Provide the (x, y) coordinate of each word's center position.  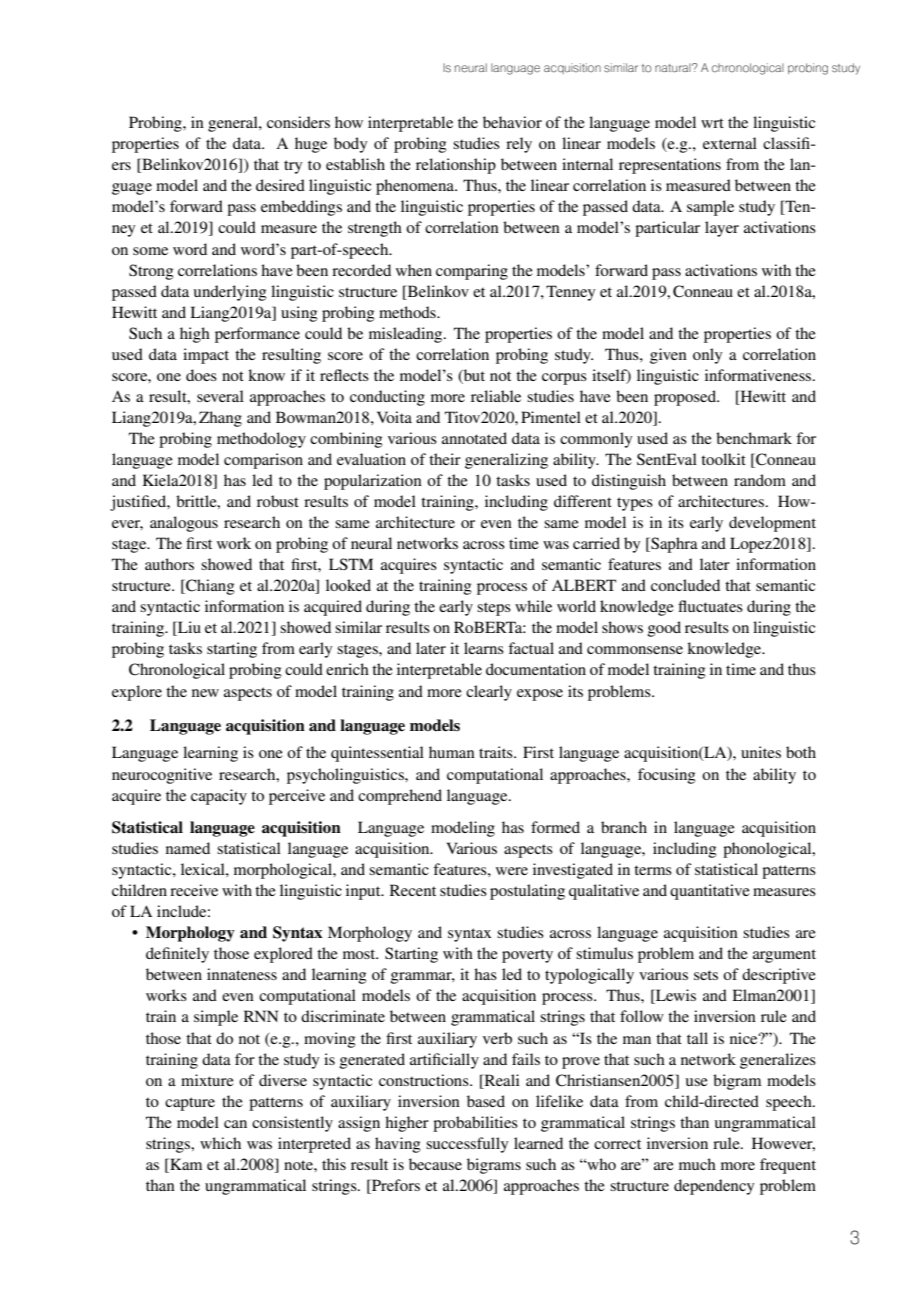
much (697, 1164)
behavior (512, 122)
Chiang (209, 587)
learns (484, 648)
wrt (712, 123)
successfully (467, 1145)
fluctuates (710, 606)
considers (298, 122)
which (220, 1143)
